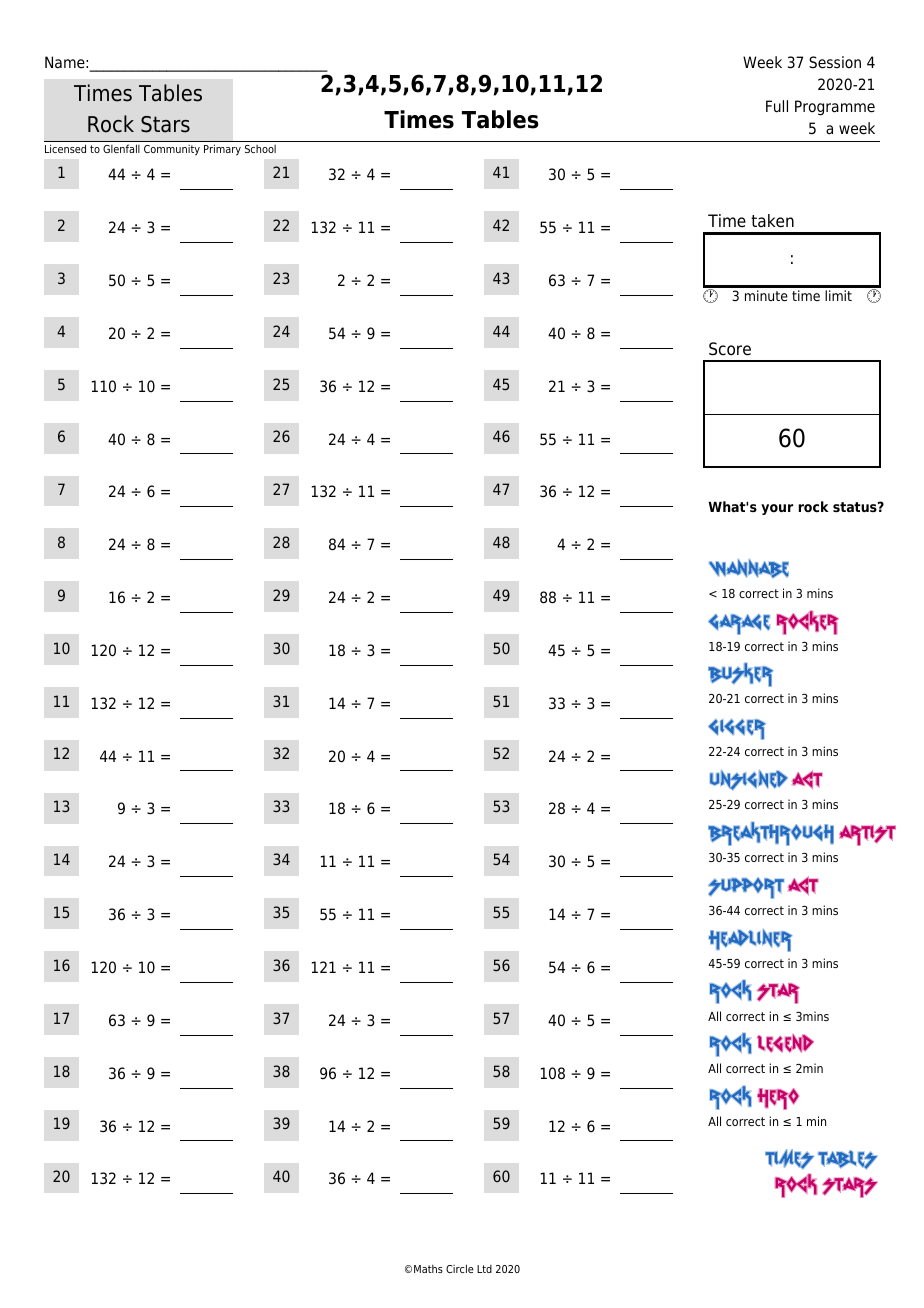 This document has height=1308, width=924. I want to click on your, so click(777, 509).
